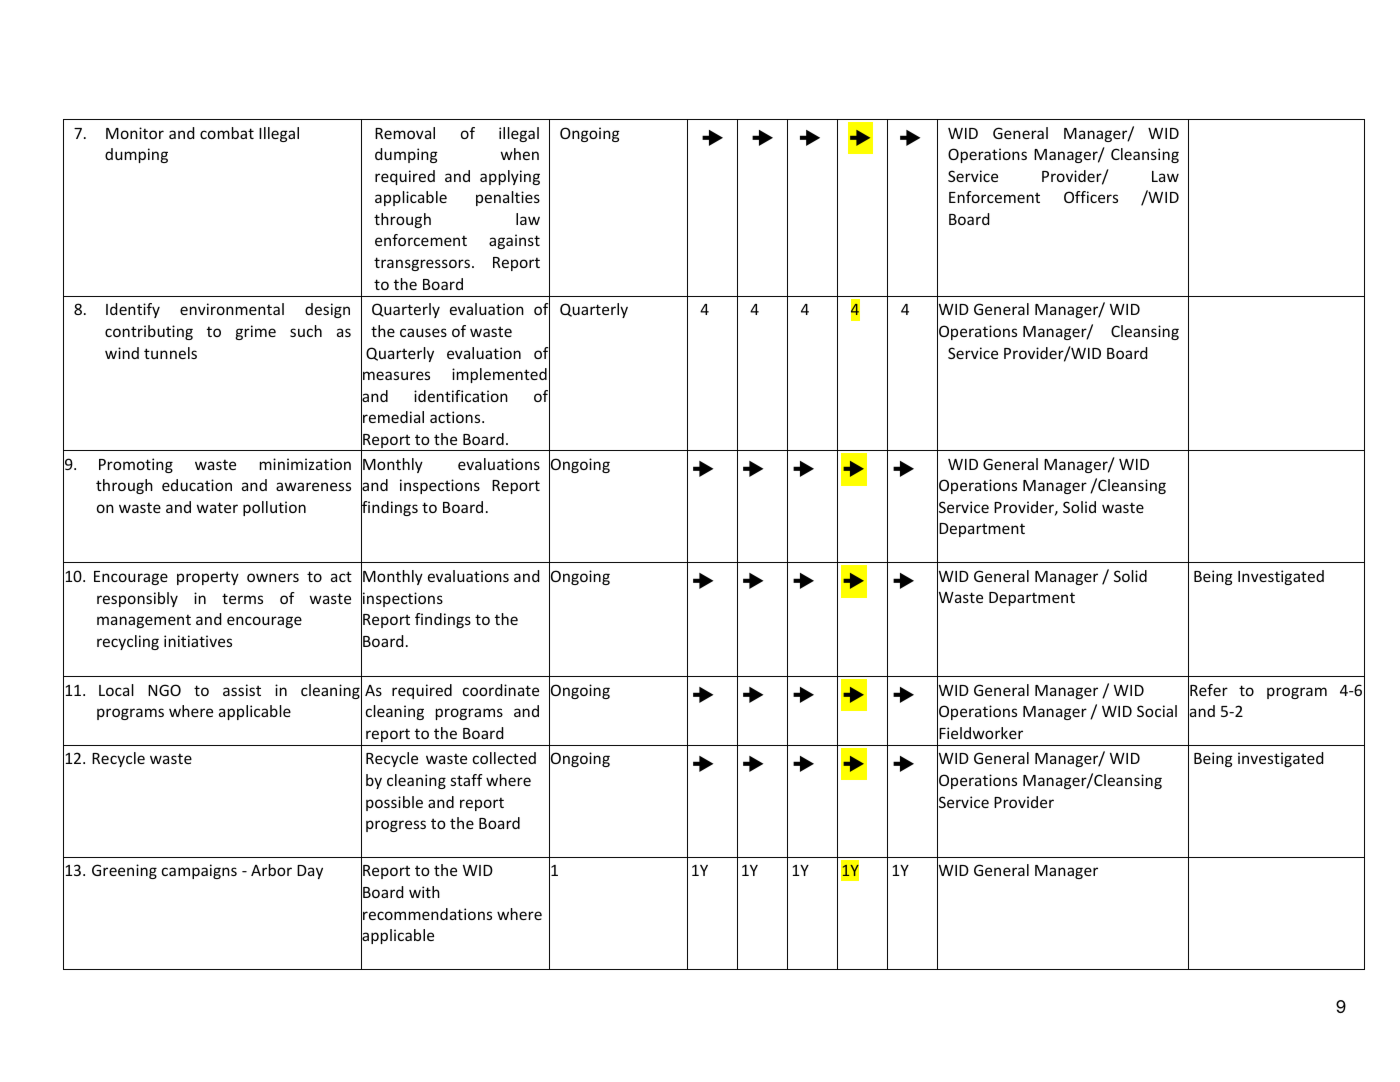 Image resolution: width=1400 pixels, height=1082 pixels. I want to click on against, so click(514, 241).
